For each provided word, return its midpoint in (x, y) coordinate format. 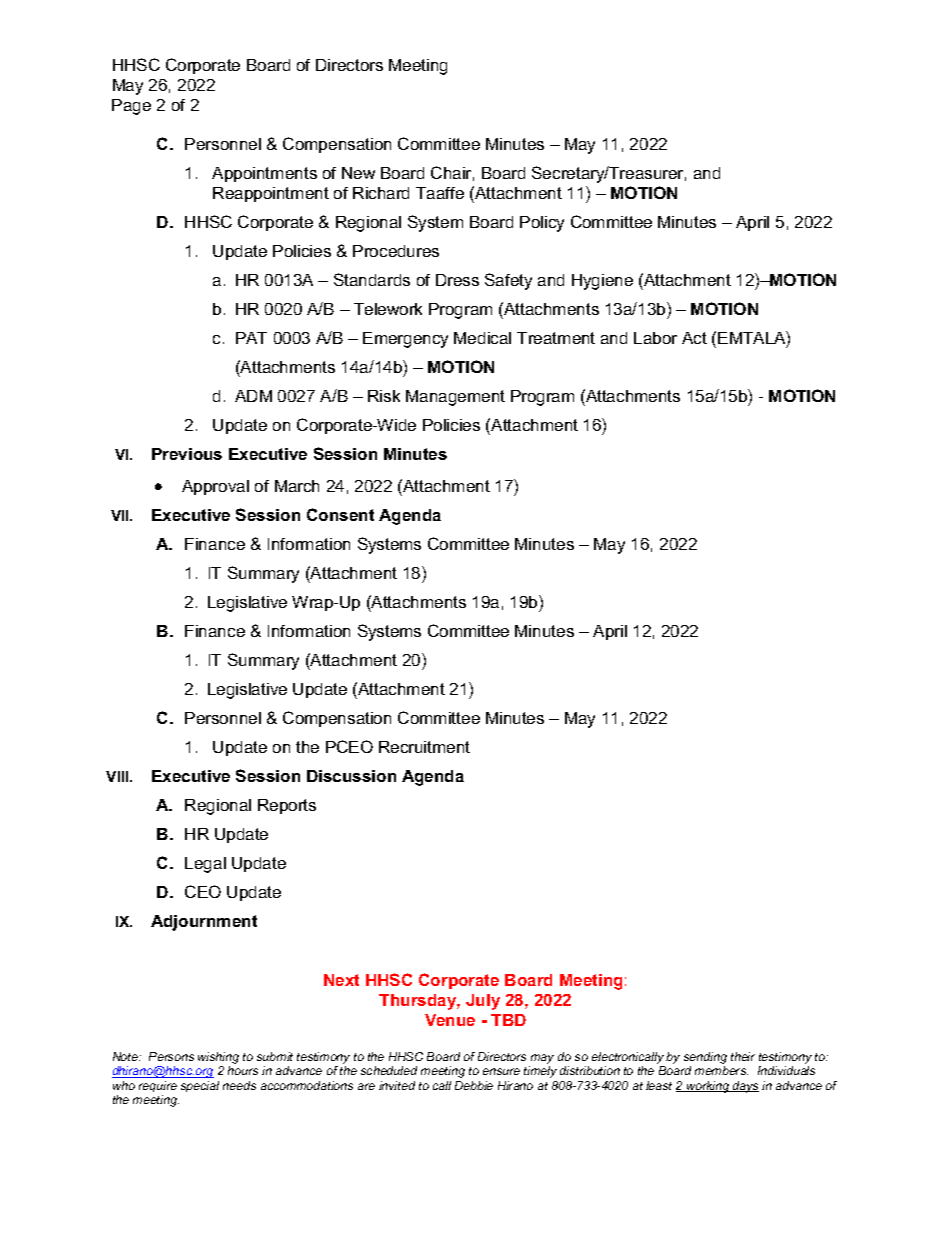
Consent (340, 514)
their (743, 1056)
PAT (251, 338)
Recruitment (424, 747)
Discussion (351, 776)
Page (131, 107)
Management (455, 398)
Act (694, 338)
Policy (542, 224)
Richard (381, 193)
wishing (218, 1059)
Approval (215, 487)
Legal (205, 865)
